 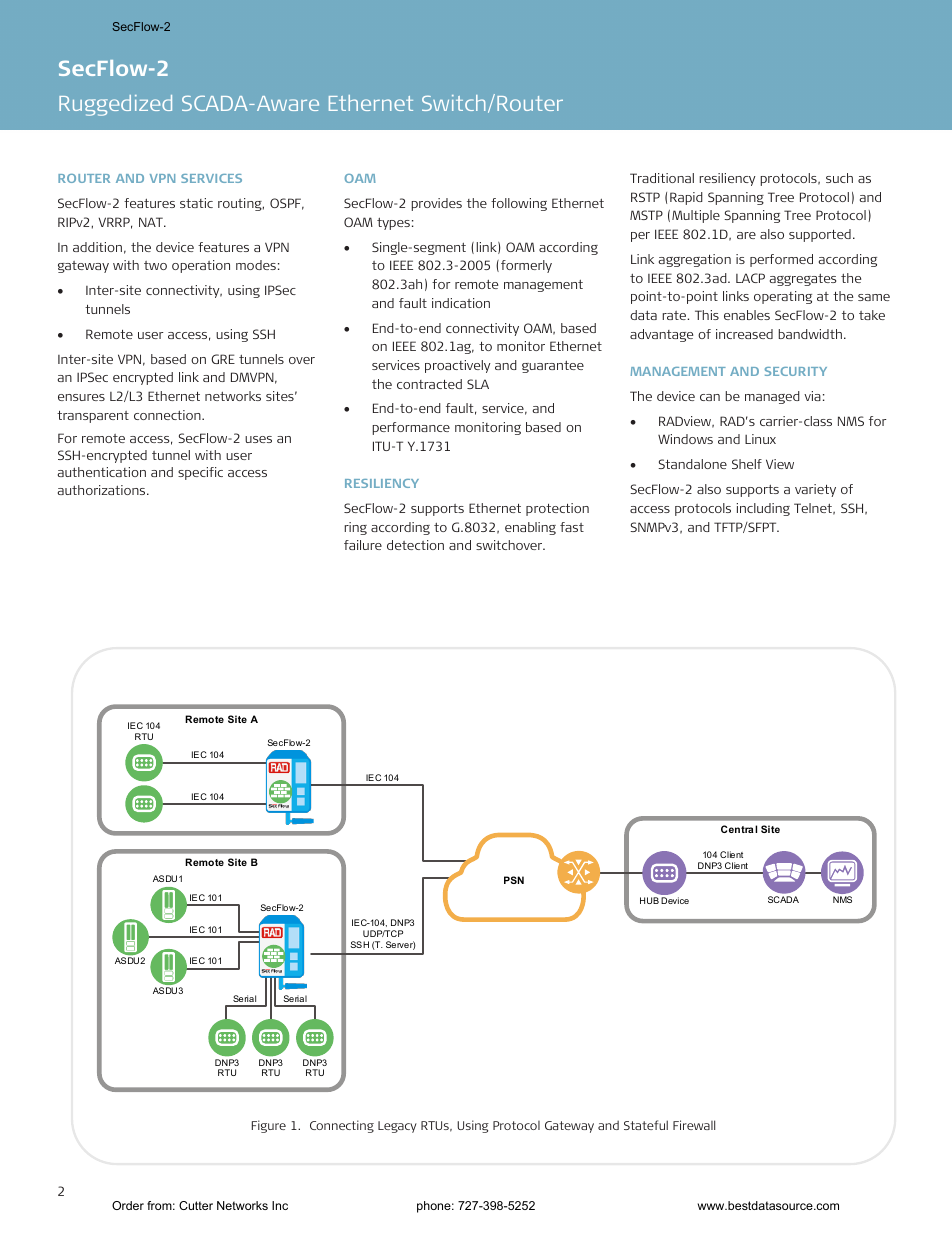 I want to click on variety, so click(x=815, y=490).
